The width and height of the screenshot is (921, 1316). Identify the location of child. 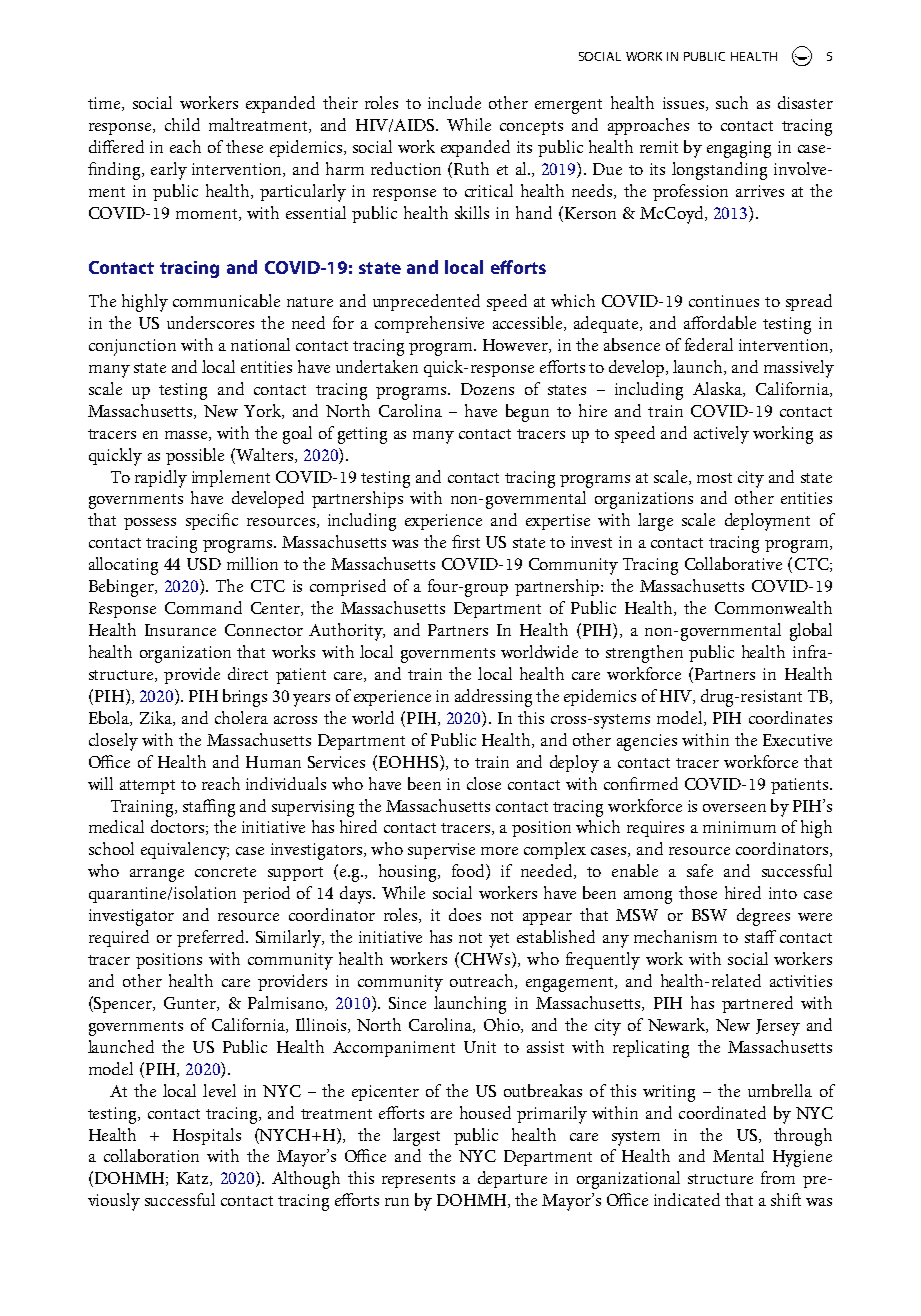
(182, 124).
